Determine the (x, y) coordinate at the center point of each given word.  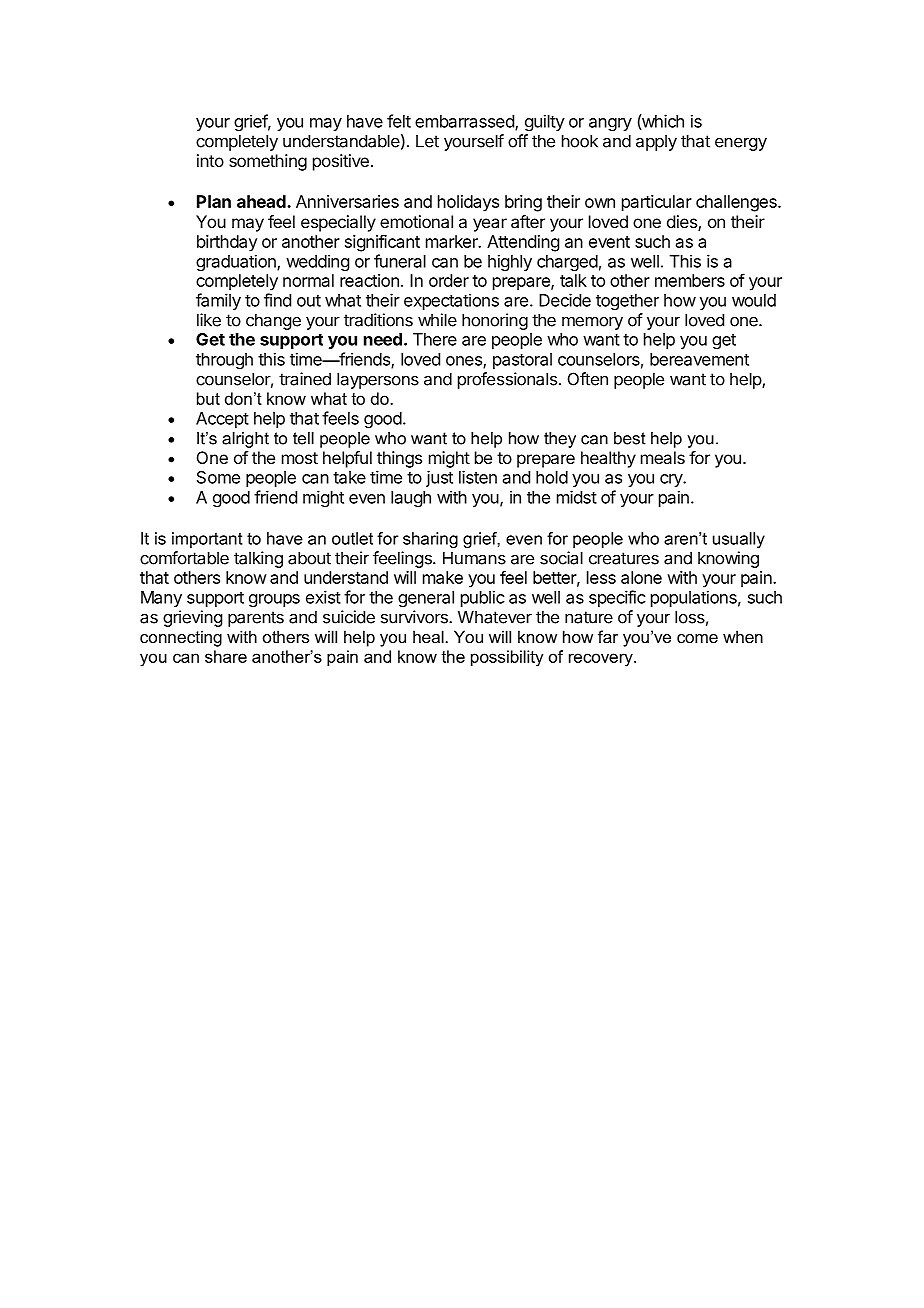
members (690, 280)
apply (656, 142)
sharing (430, 540)
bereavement (699, 359)
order (449, 280)
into (210, 160)
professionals (507, 380)
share (226, 656)
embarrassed (465, 122)
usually (739, 540)
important (207, 540)
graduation (237, 262)
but (208, 398)
